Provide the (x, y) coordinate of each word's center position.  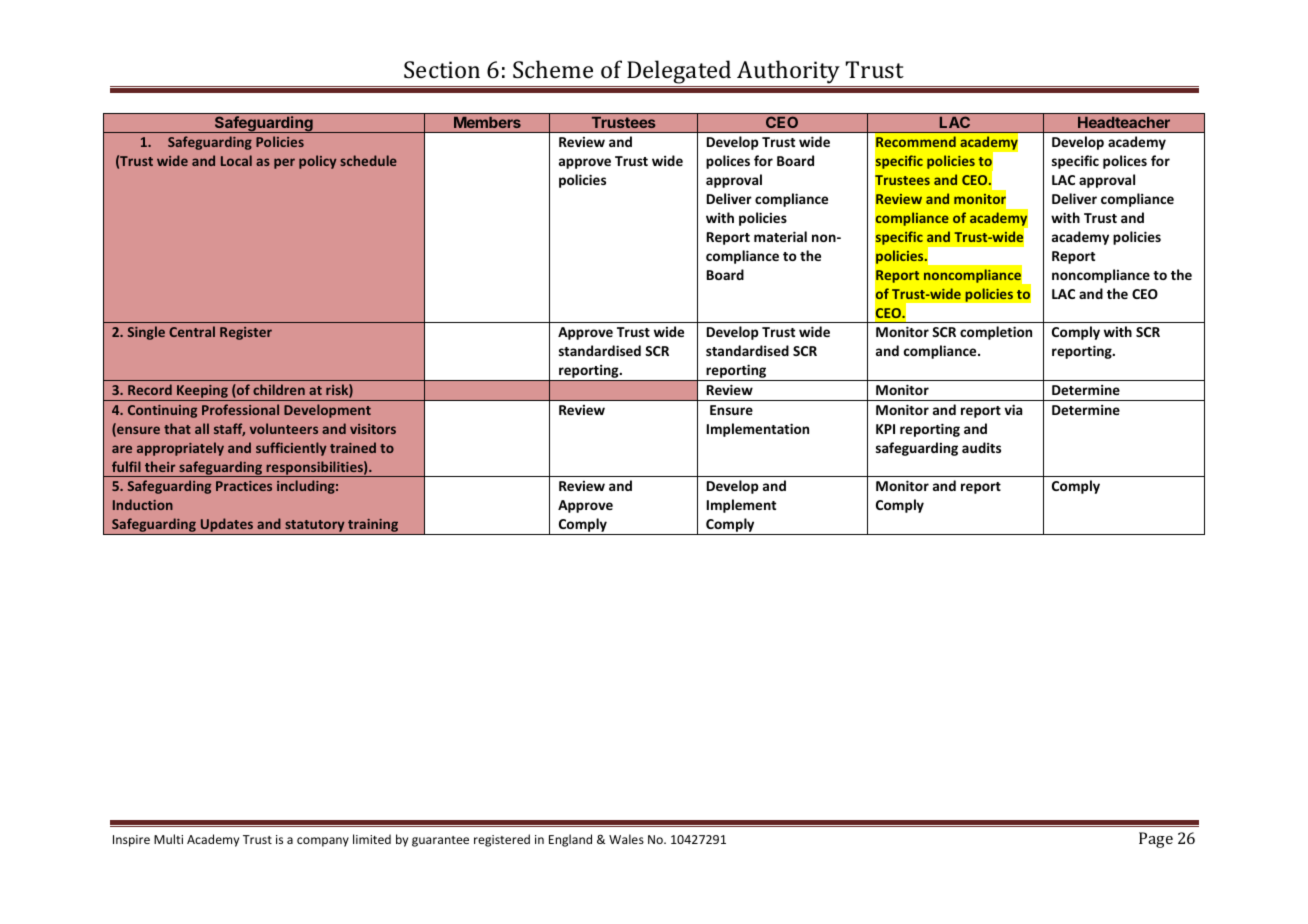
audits (981, 447)
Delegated (679, 72)
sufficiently (291, 449)
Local (236, 160)
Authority (788, 72)
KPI (885, 429)
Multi (168, 839)
